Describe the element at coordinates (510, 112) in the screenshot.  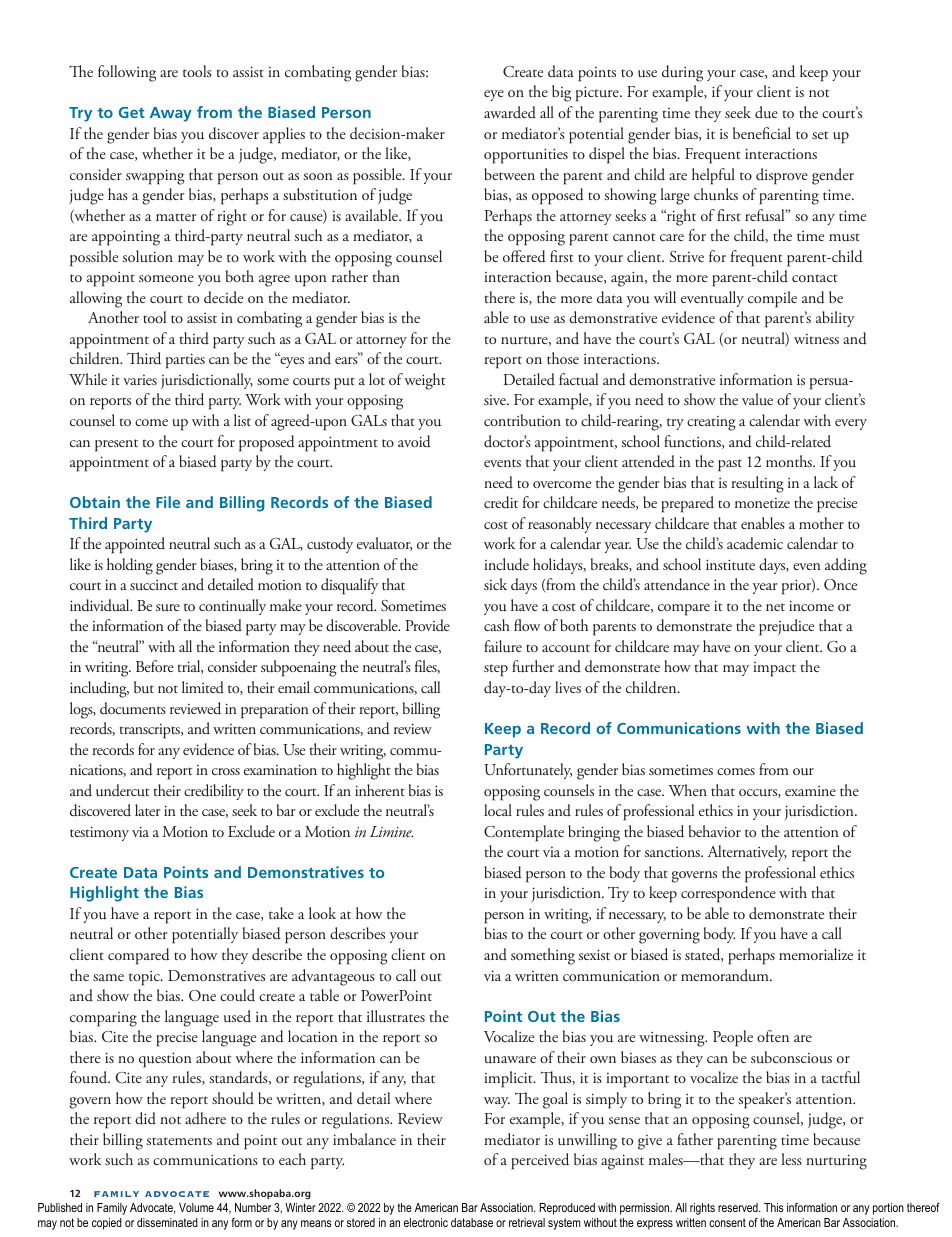
I see `awarded` at that location.
